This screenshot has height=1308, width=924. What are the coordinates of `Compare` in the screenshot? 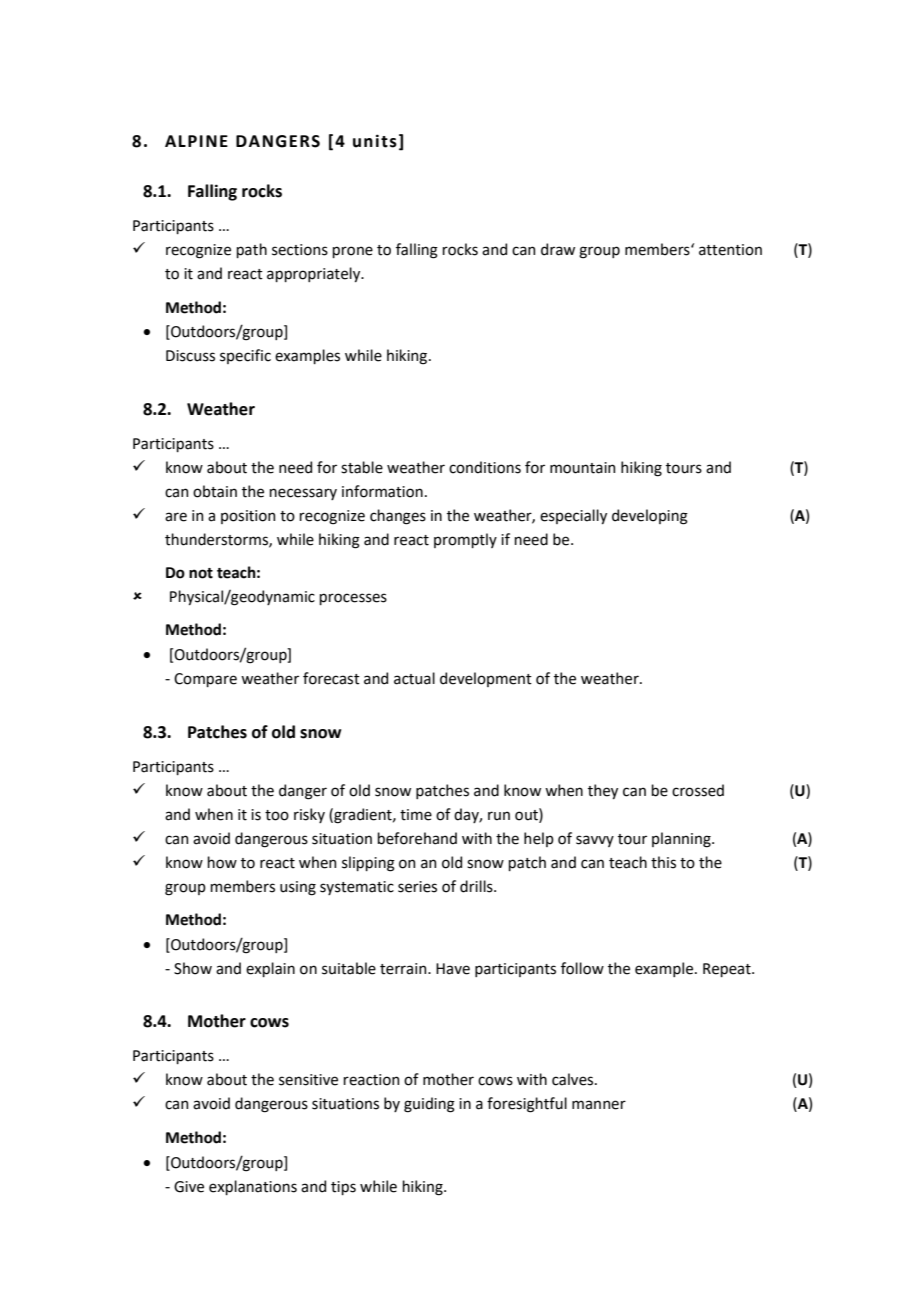 It's located at (205, 680).
